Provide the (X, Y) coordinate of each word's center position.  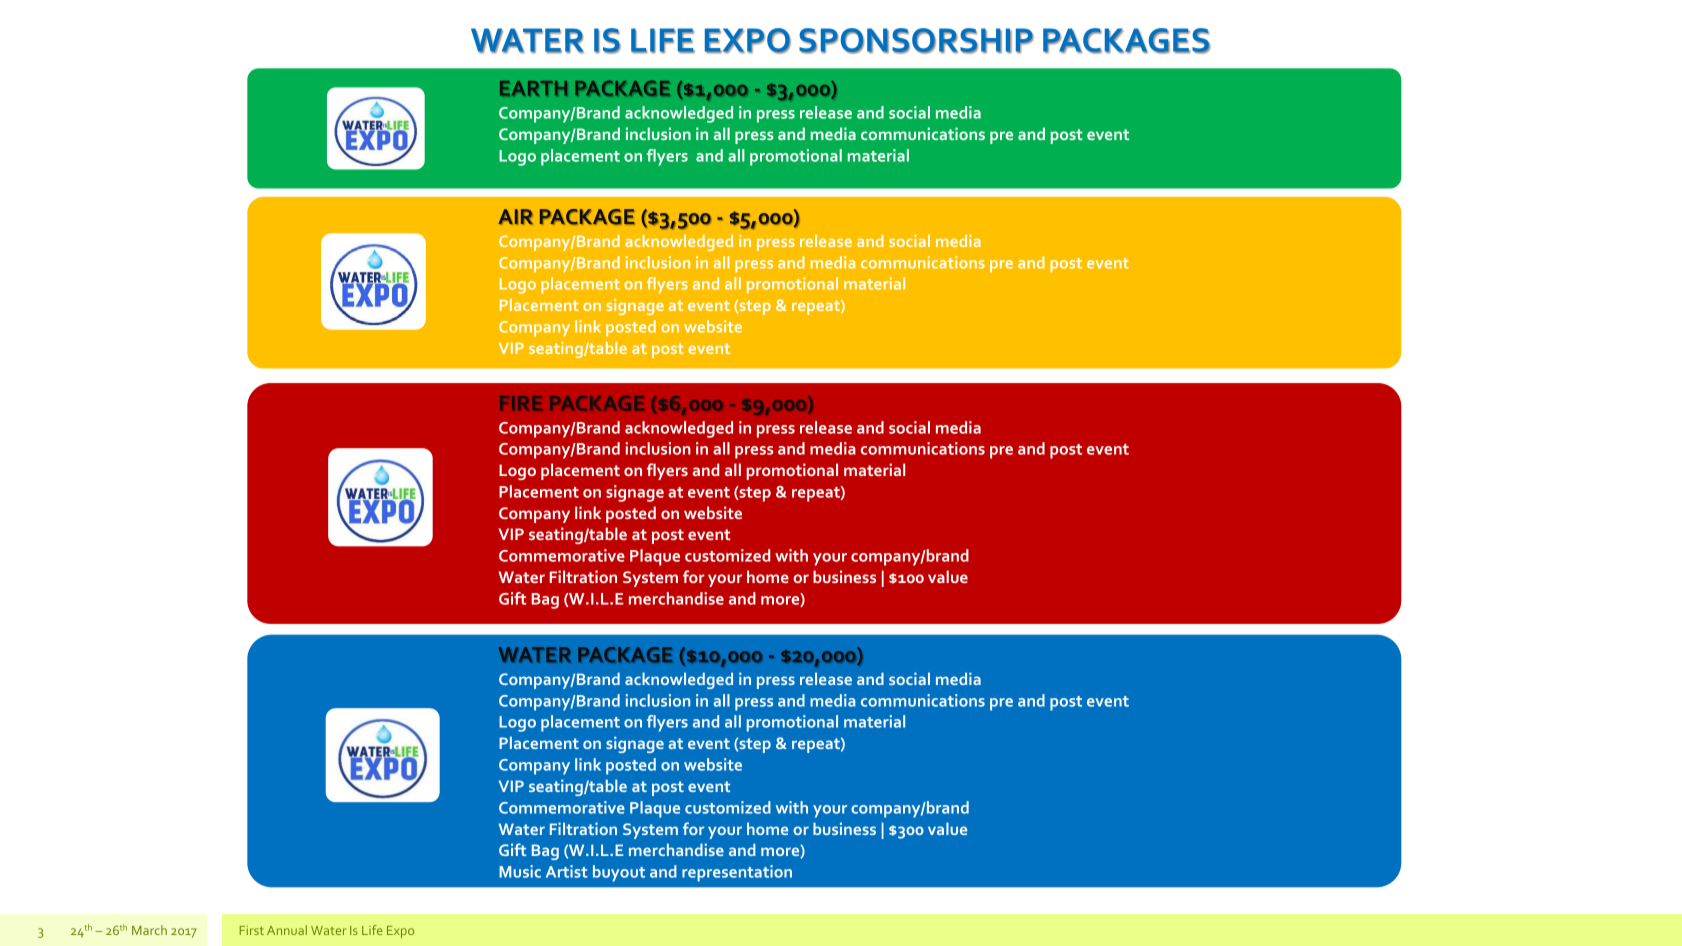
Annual (287, 930)
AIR (515, 217)
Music (520, 871)
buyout (619, 873)
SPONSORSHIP (916, 41)
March (149, 930)
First (252, 930)
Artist (567, 871)
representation (737, 873)
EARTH (533, 88)
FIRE (521, 403)
